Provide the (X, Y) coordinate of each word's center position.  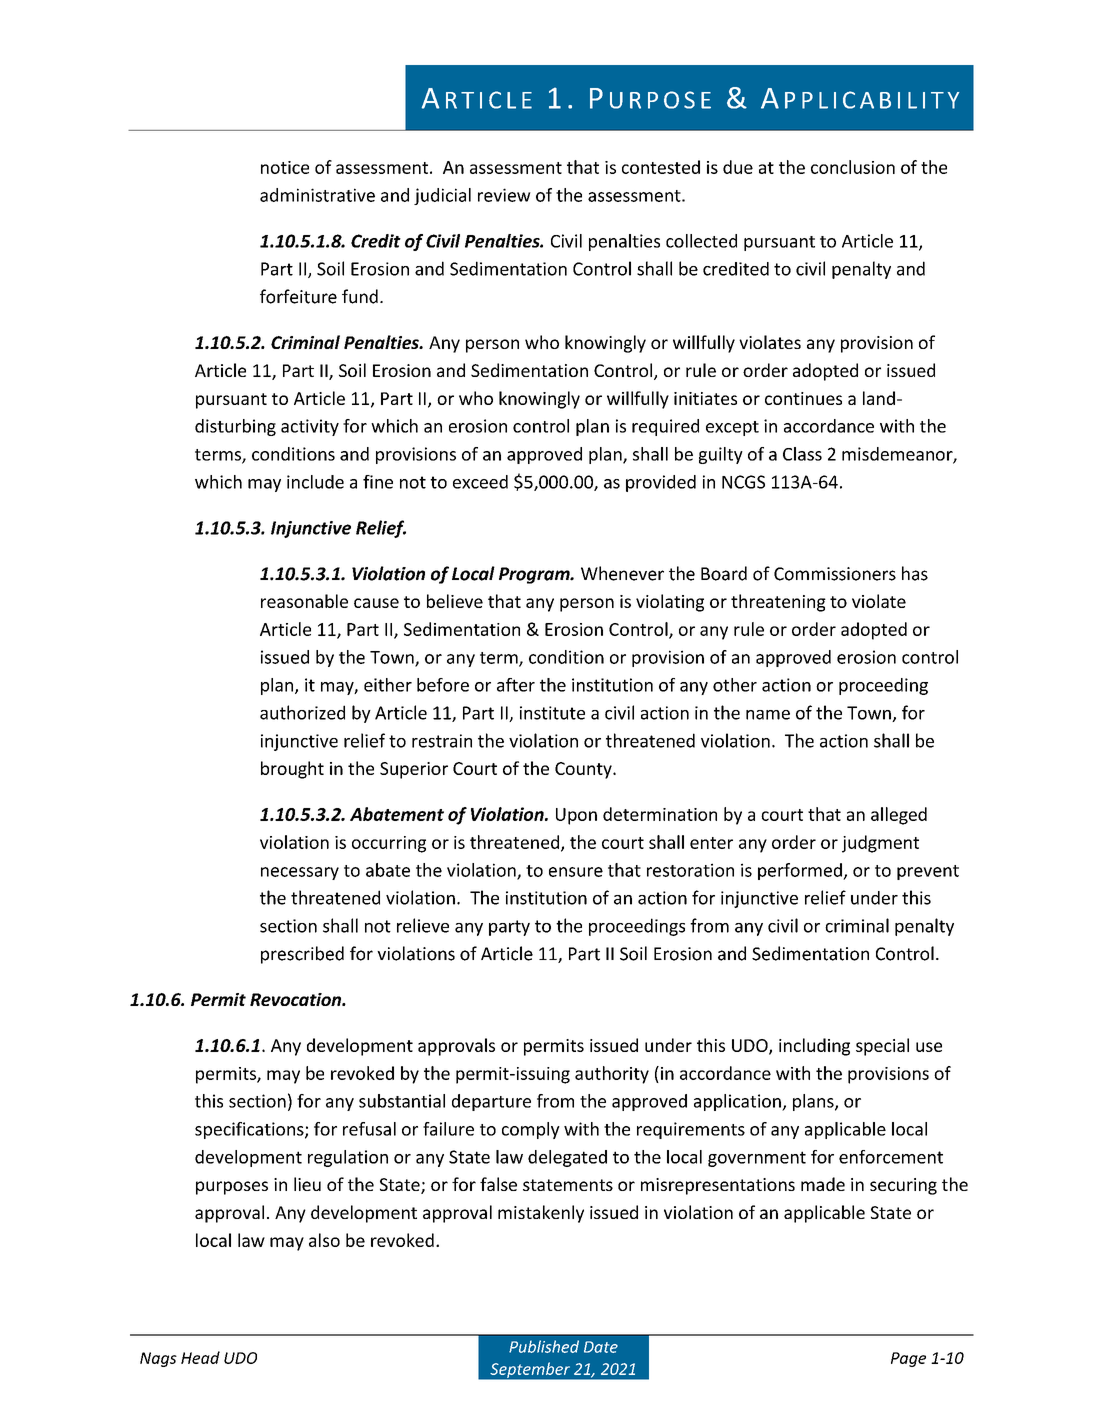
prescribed (302, 955)
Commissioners (835, 574)
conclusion (853, 167)
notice (285, 167)
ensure (576, 872)
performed (801, 871)
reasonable (304, 601)
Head (200, 1357)
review (504, 195)
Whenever (622, 573)
